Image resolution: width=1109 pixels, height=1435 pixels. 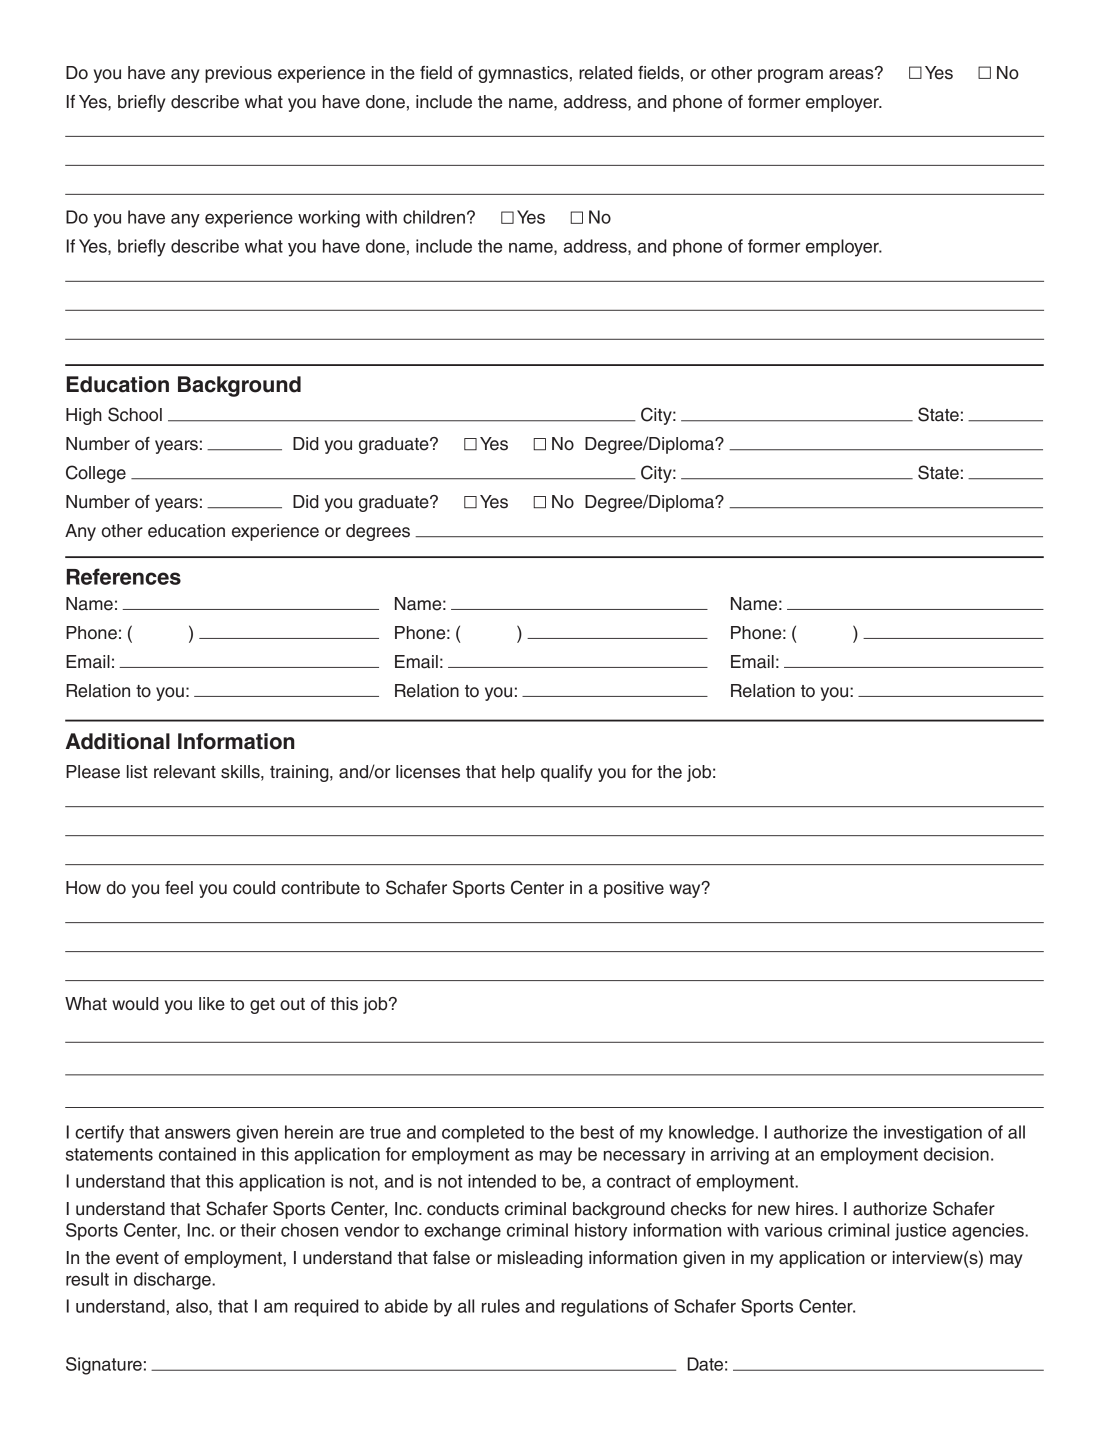 What do you see at coordinates (518, 773) in the screenshot?
I see `help` at bounding box center [518, 773].
